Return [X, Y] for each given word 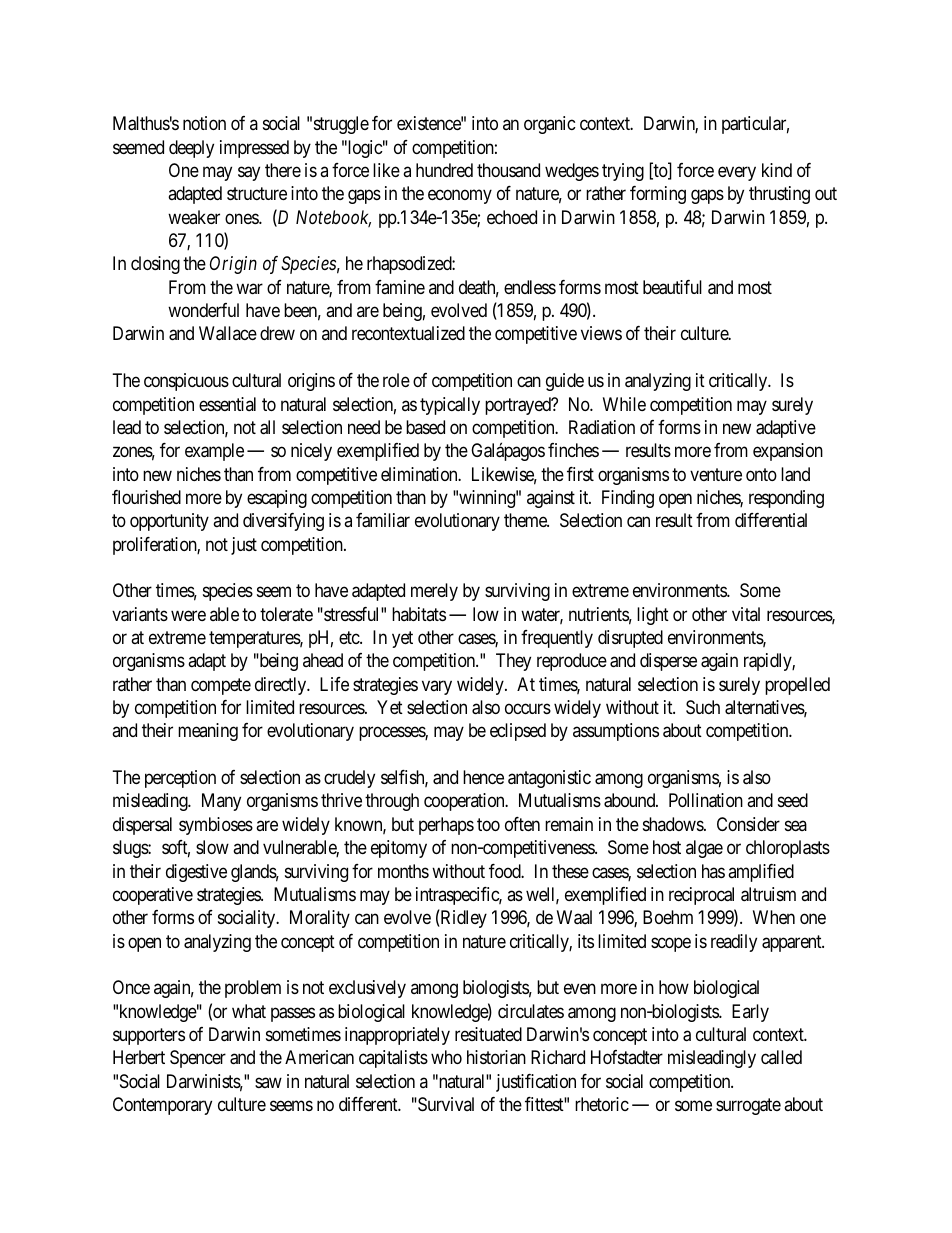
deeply [191, 149]
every [737, 173]
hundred [444, 170]
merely [434, 592]
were [188, 615]
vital [746, 614]
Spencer [198, 1059]
